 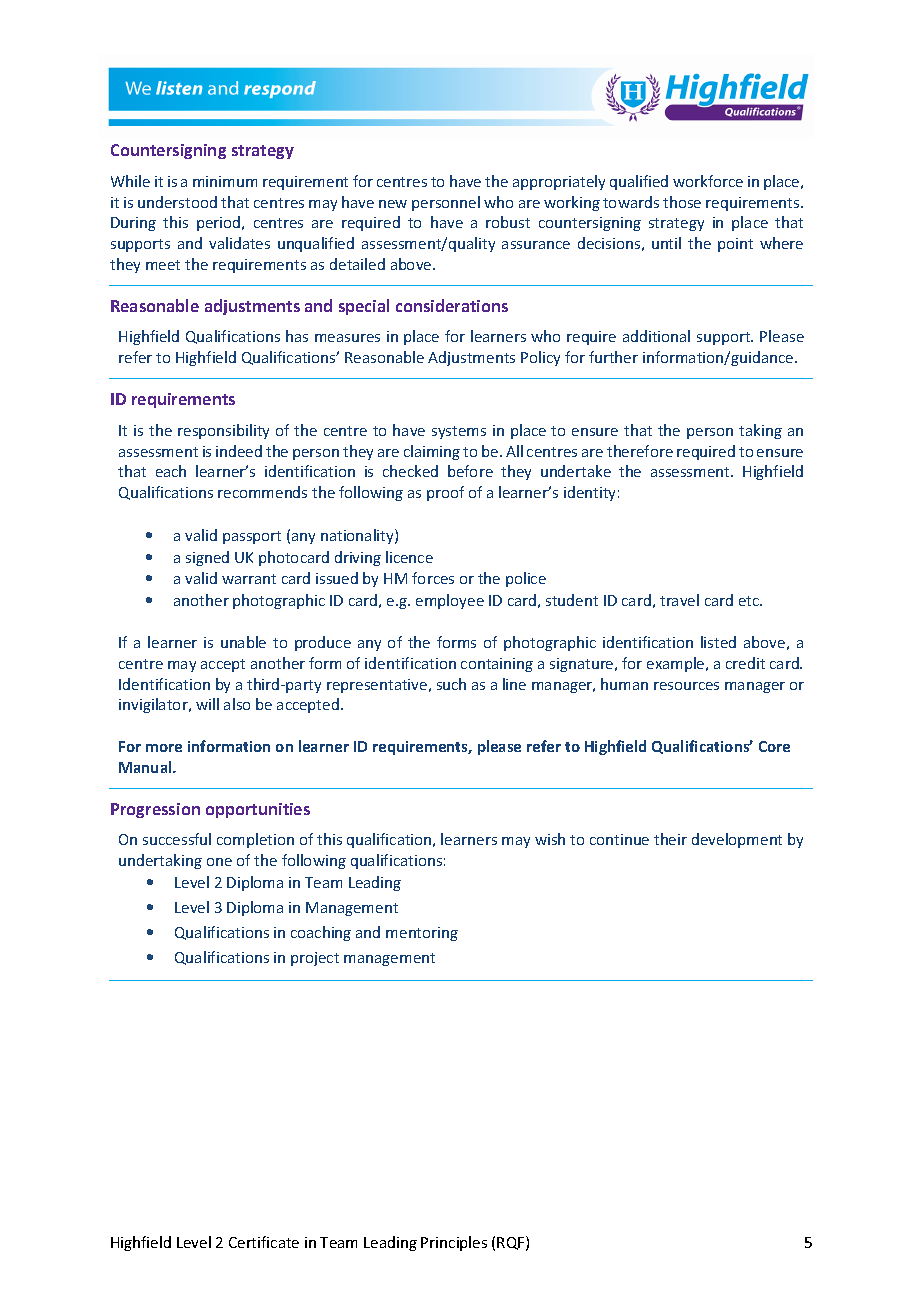 I want to click on Certificate, so click(x=264, y=1242).
